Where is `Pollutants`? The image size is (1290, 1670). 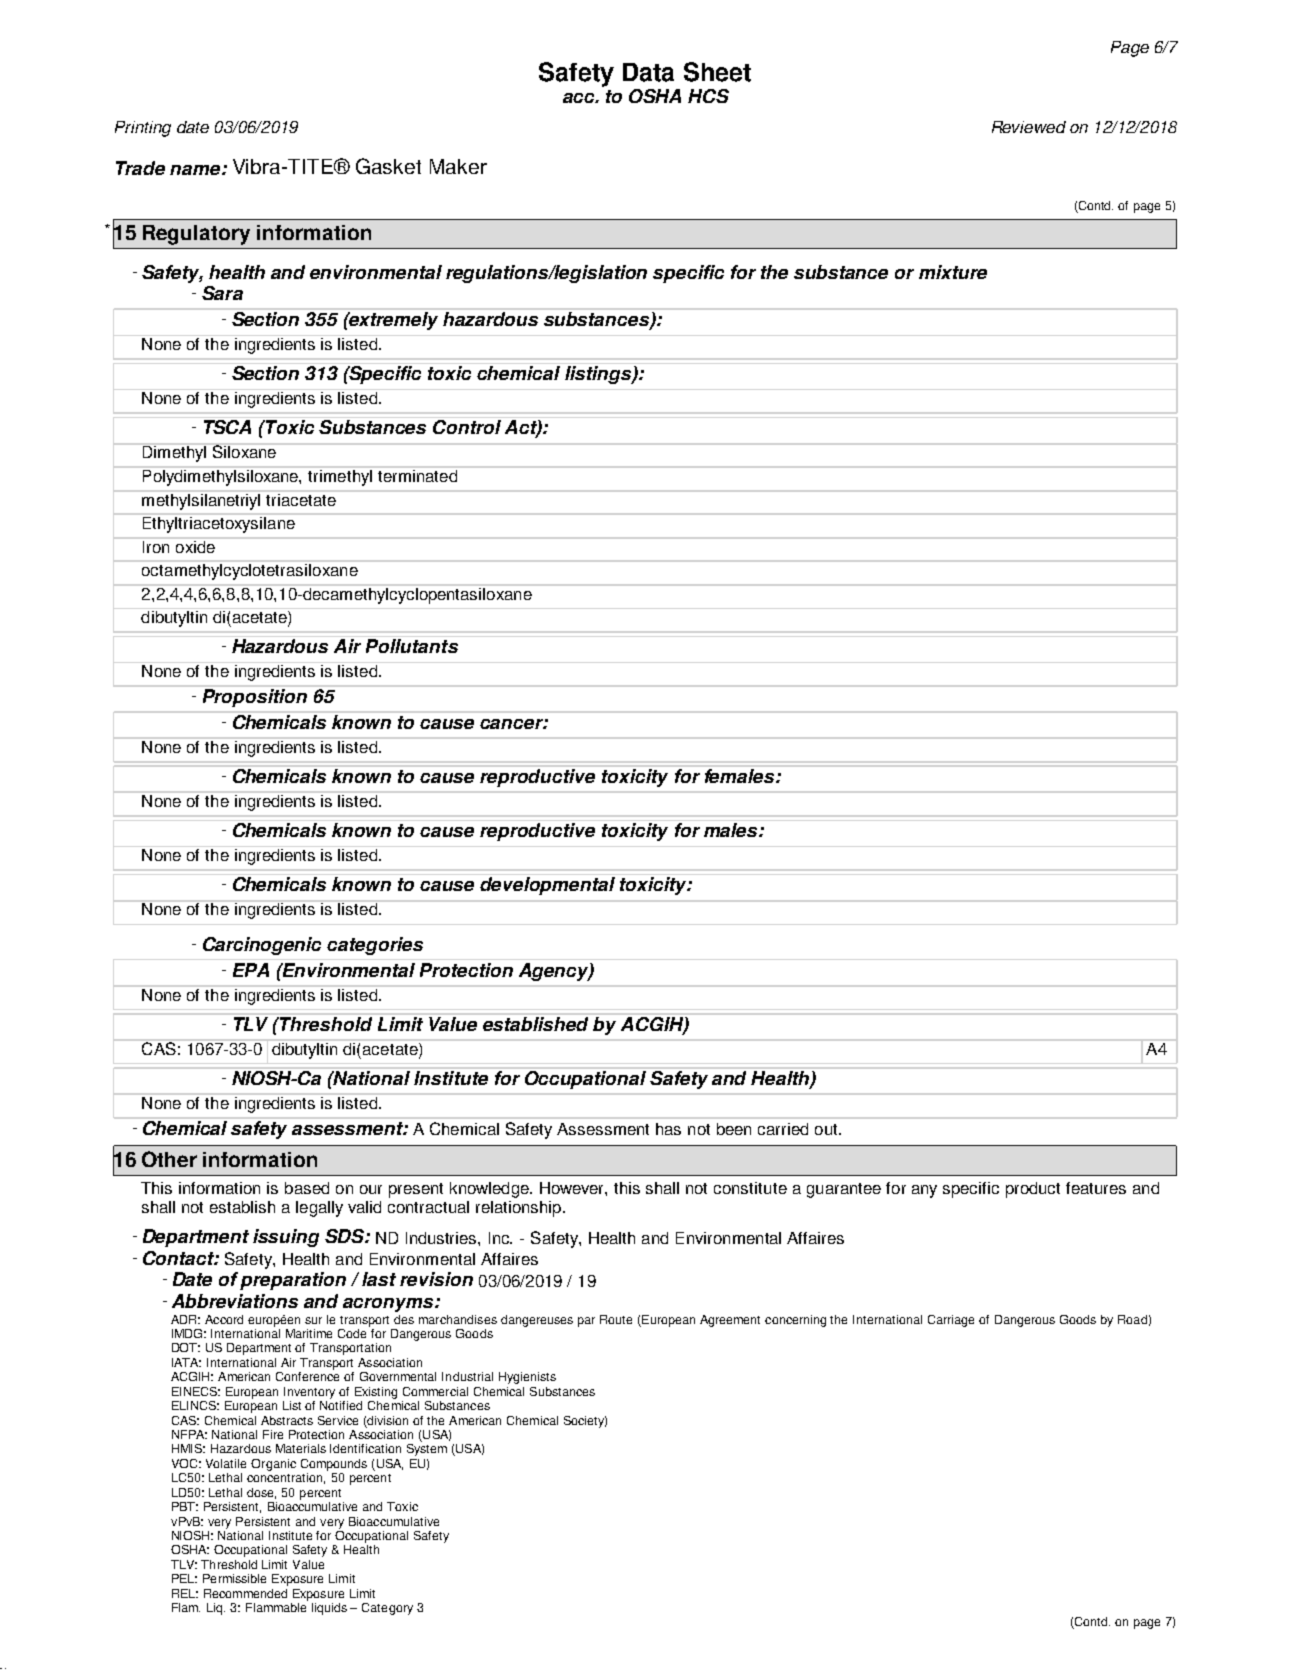 Pollutants is located at coordinates (412, 646).
